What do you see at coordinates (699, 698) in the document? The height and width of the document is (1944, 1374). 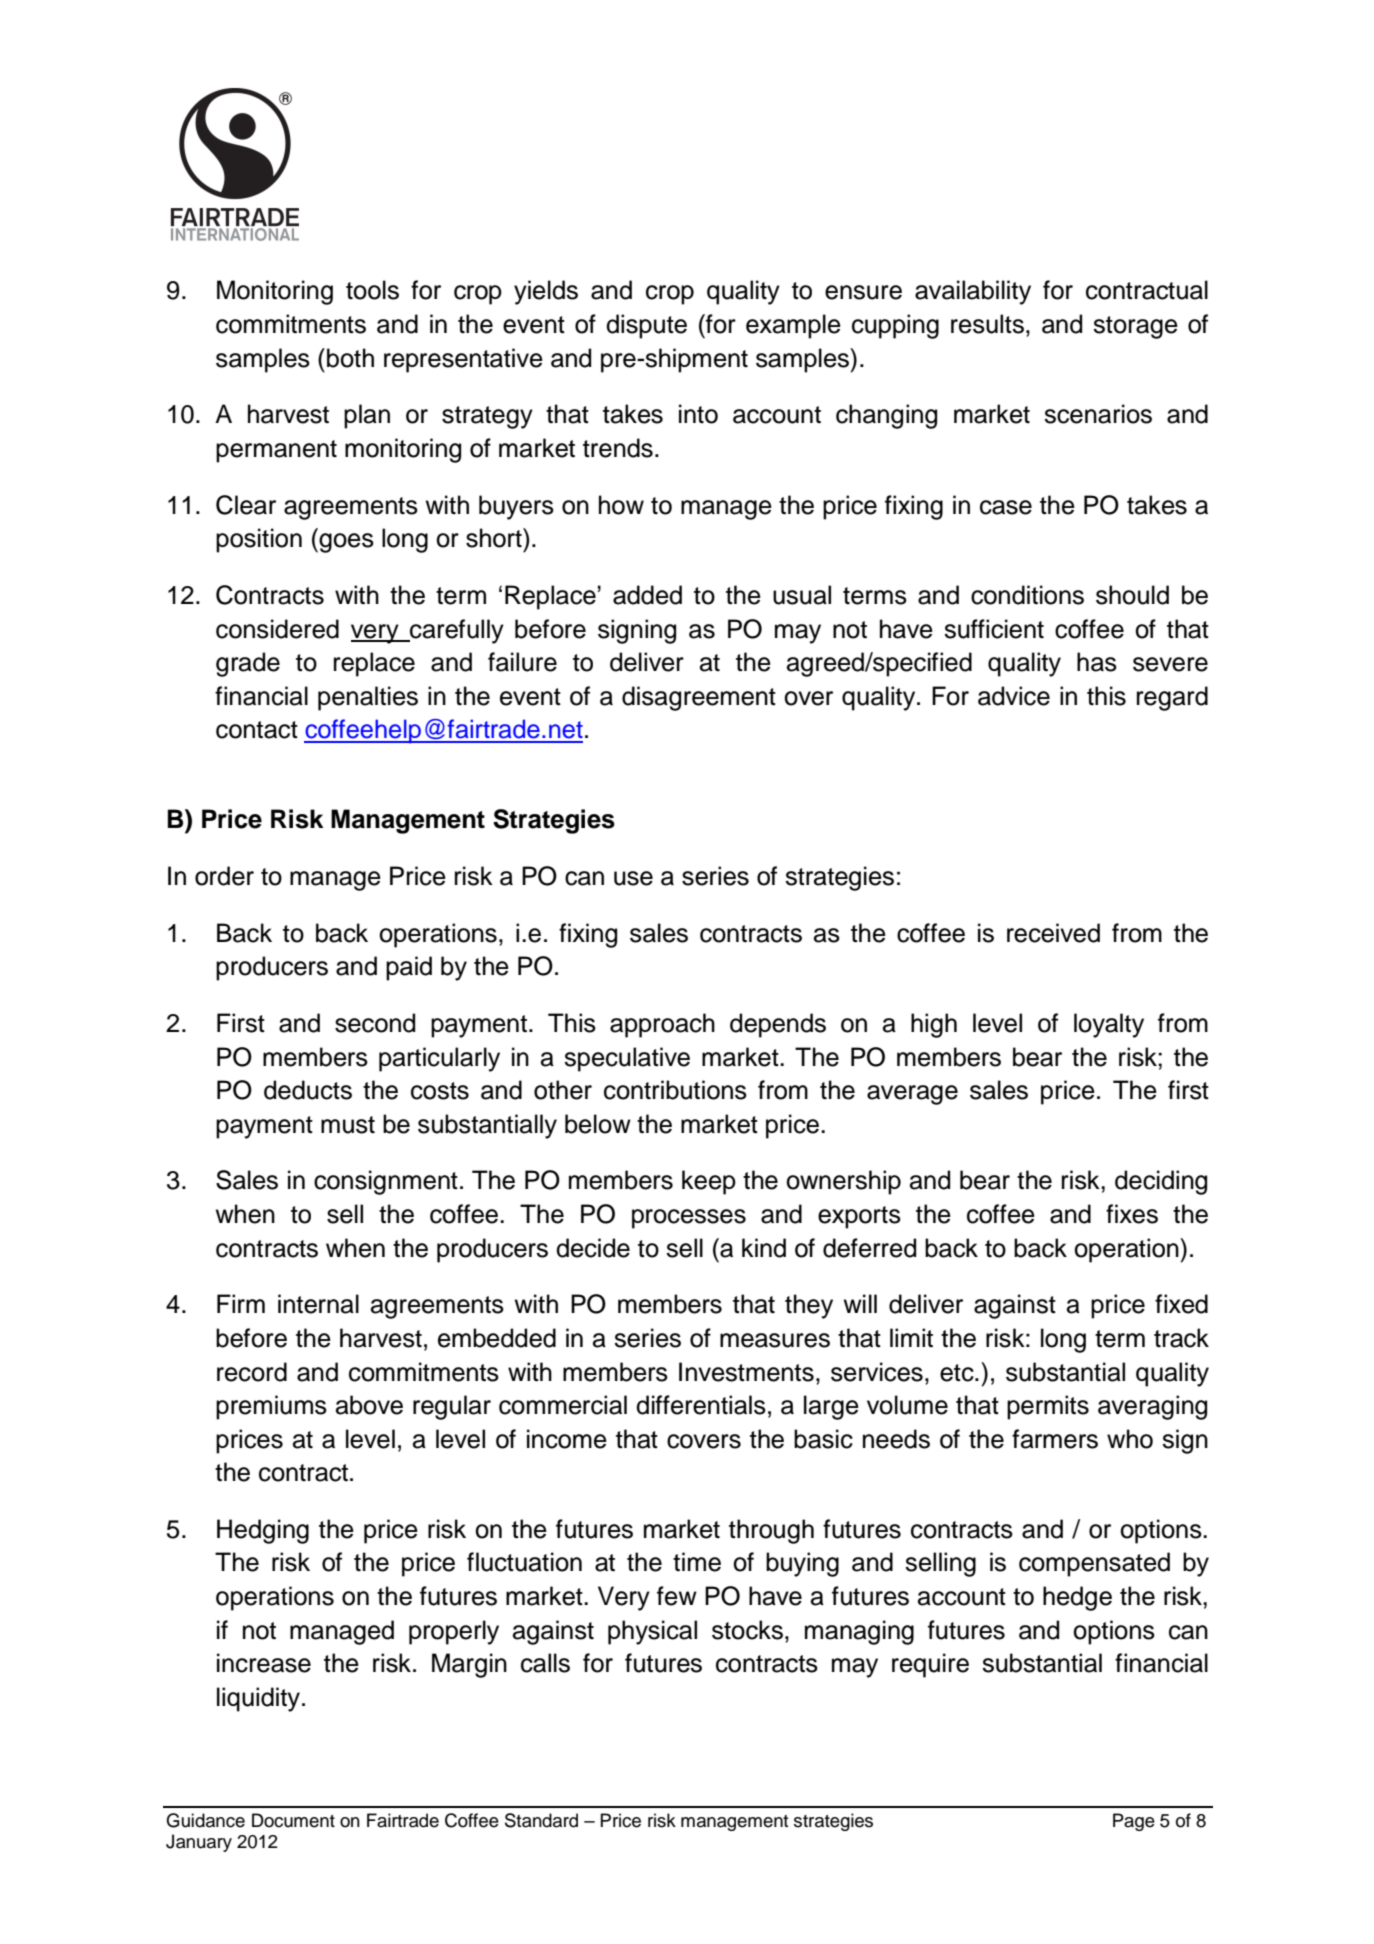 I see `disagreement` at bounding box center [699, 698].
